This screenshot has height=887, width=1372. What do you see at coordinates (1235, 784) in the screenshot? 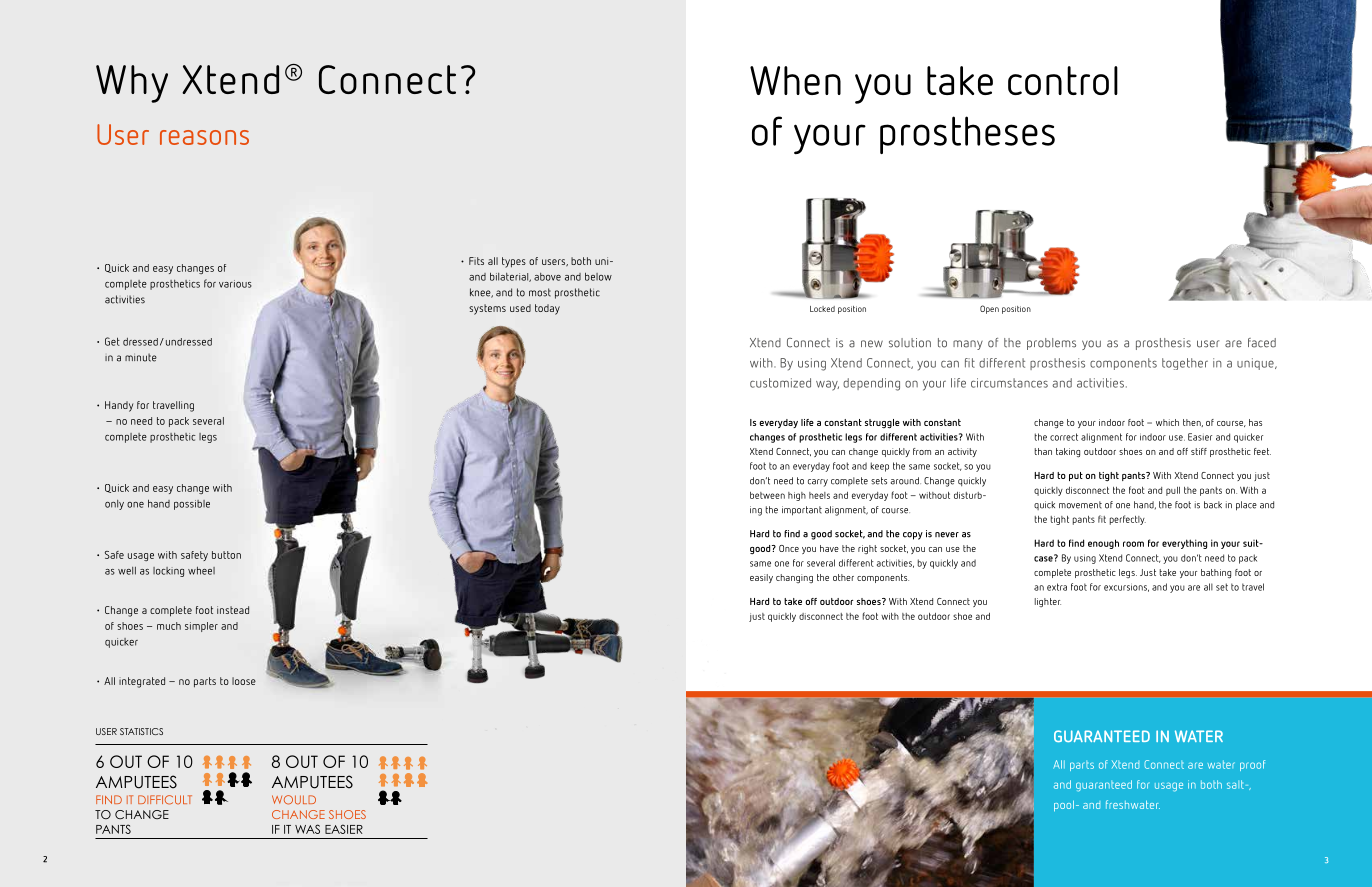
I see `salt` at bounding box center [1235, 784].
